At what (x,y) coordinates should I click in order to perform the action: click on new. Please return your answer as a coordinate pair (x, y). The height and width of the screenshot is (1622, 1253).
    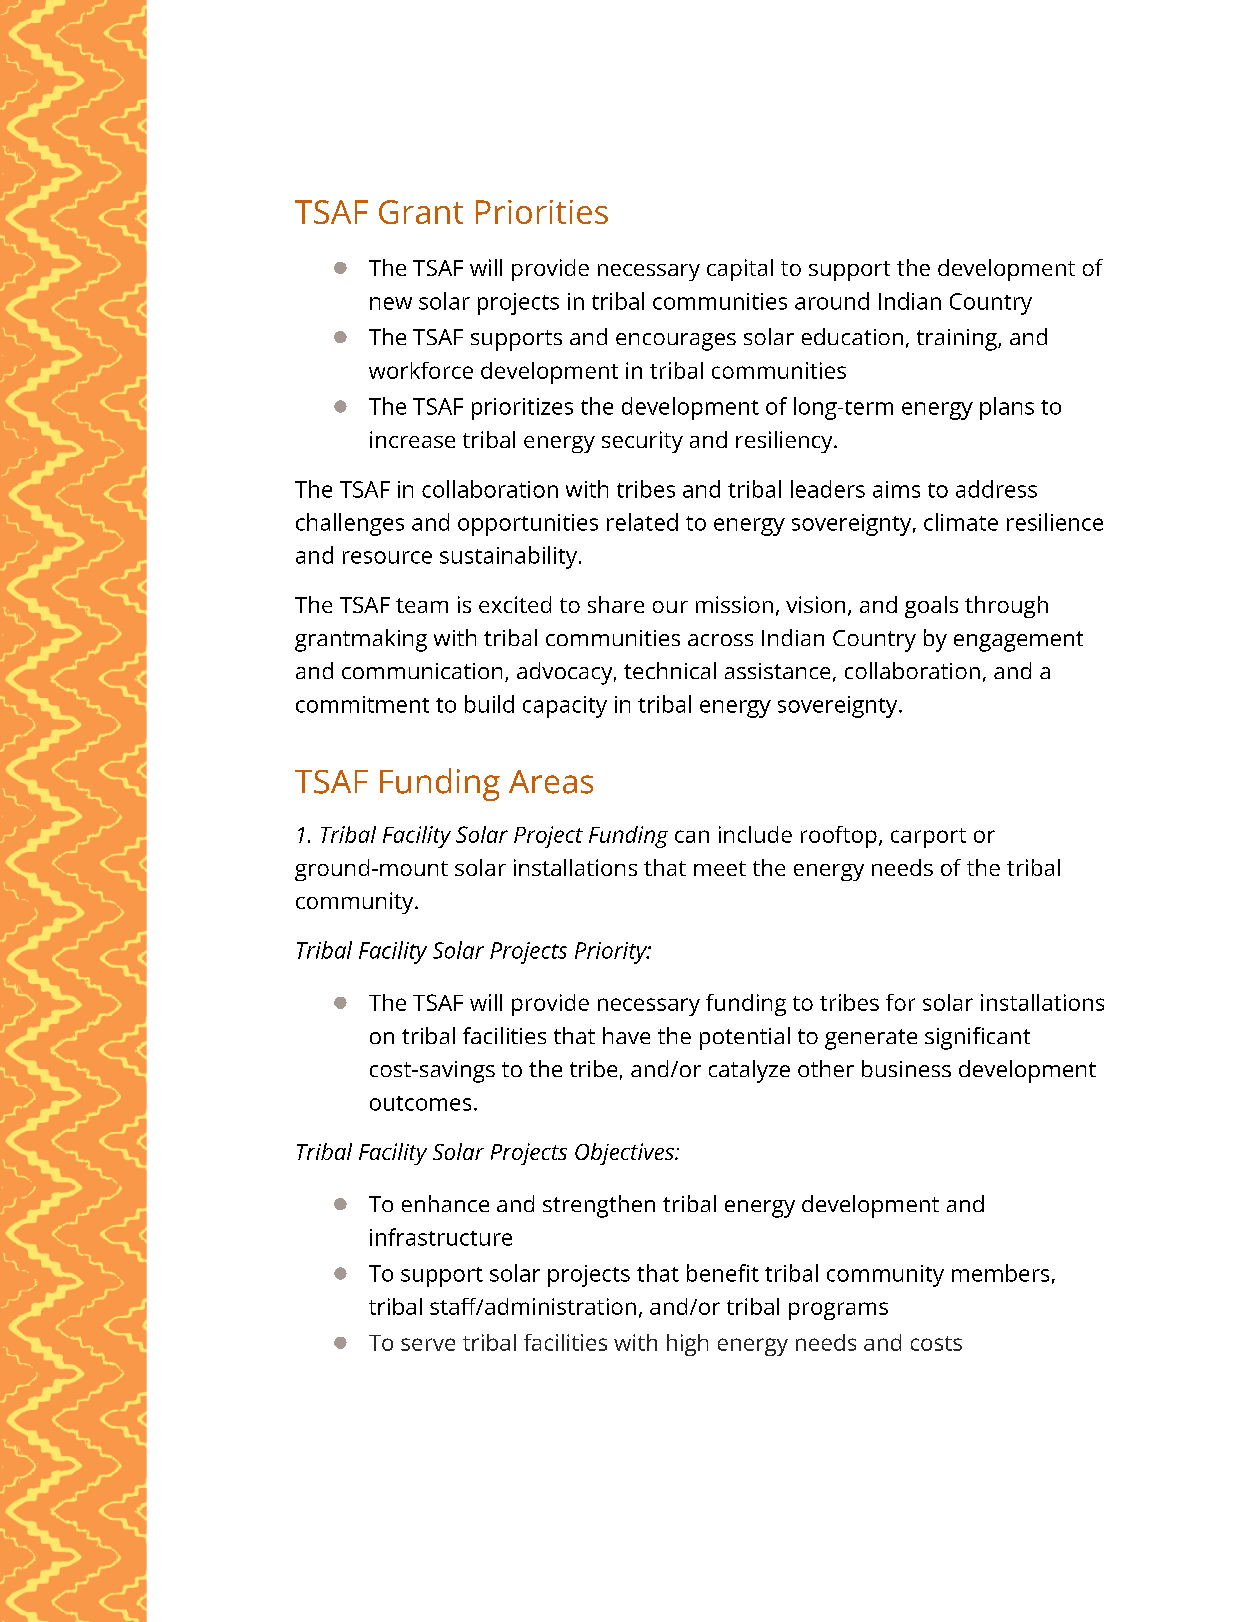
    Looking at the image, I should click on (391, 303).
